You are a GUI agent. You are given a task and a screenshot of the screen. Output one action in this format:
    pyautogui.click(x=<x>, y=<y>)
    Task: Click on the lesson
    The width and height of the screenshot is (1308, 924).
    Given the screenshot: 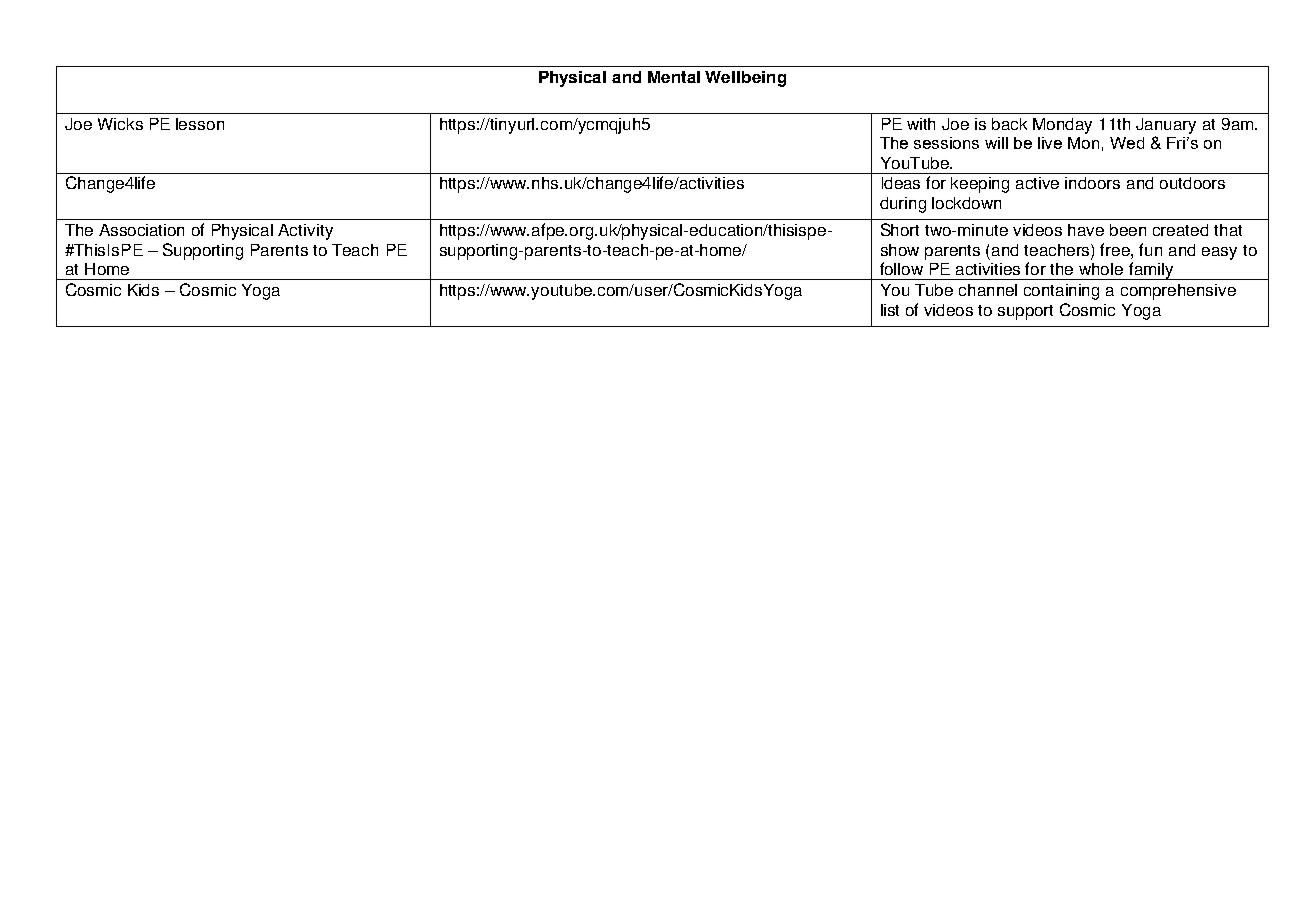 What is the action you would take?
    pyautogui.click(x=200, y=124)
